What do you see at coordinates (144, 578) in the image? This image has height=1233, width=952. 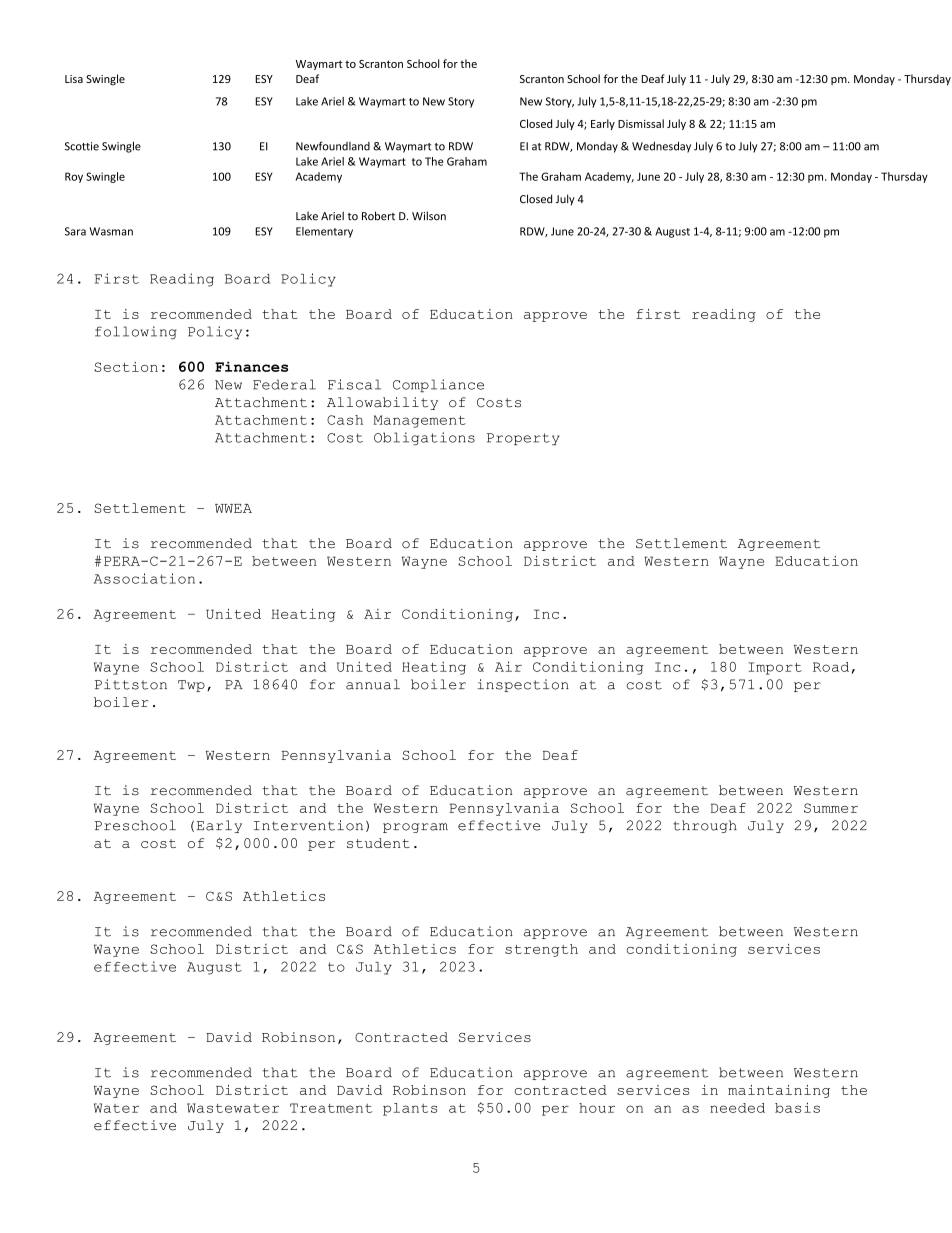 I see `Association` at bounding box center [144, 578].
